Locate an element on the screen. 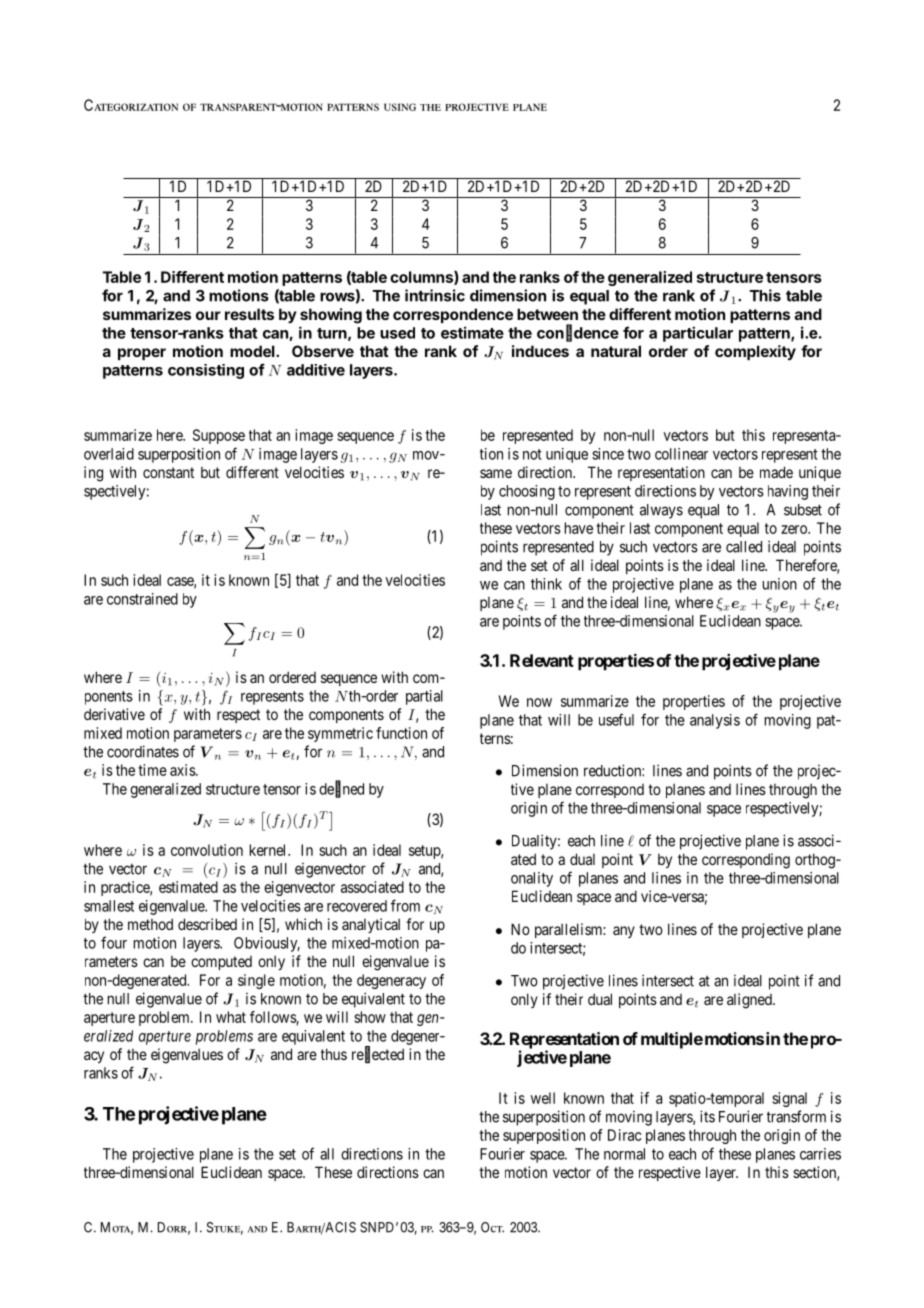 This screenshot has height=1308, width=924. its is located at coordinates (707, 1116).
